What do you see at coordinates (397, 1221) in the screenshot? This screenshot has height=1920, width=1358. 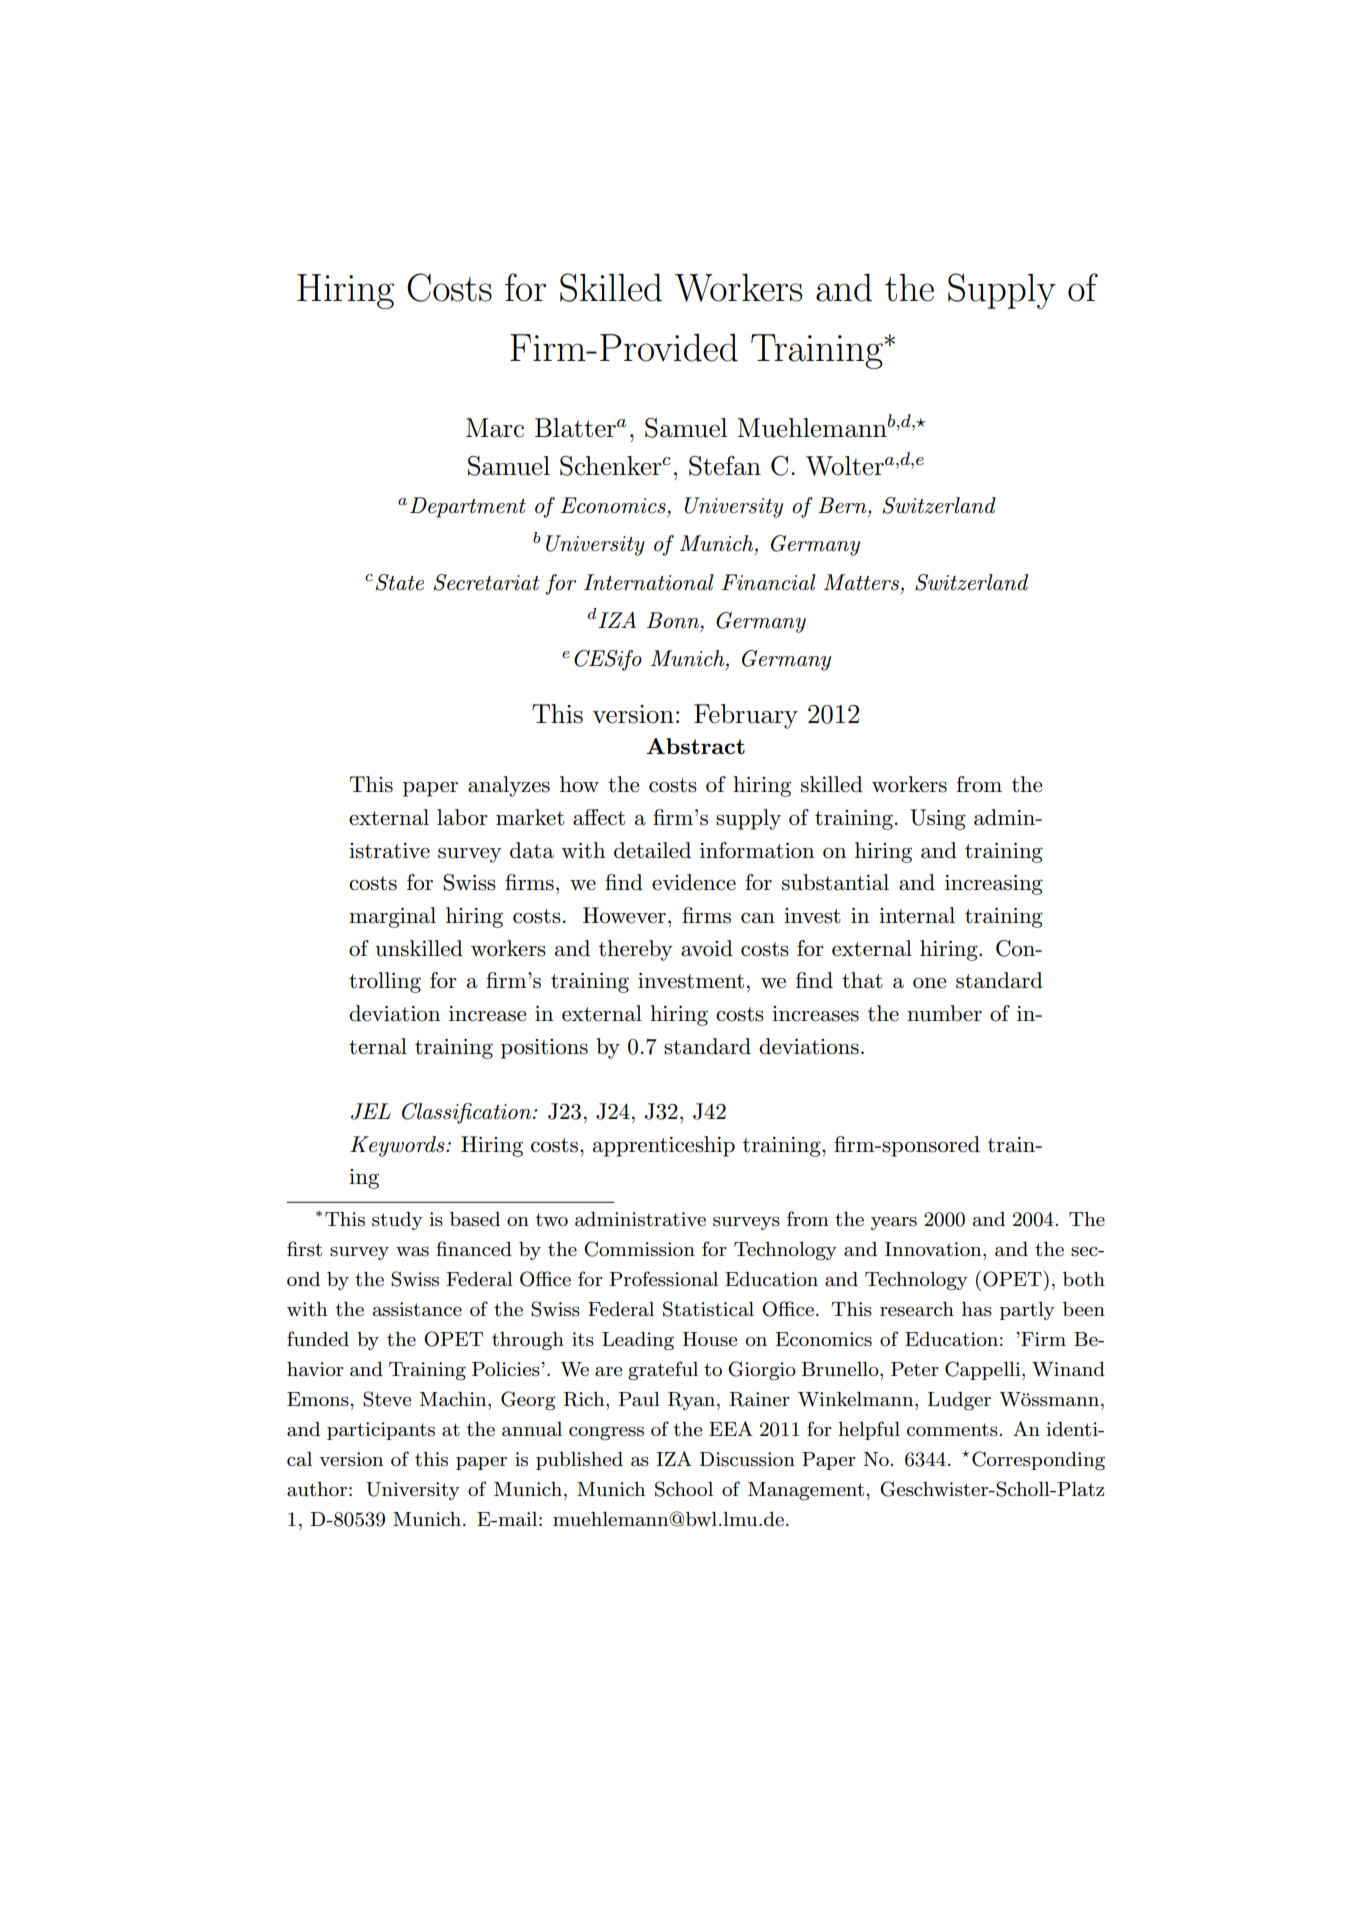 I see `study` at bounding box center [397, 1221].
